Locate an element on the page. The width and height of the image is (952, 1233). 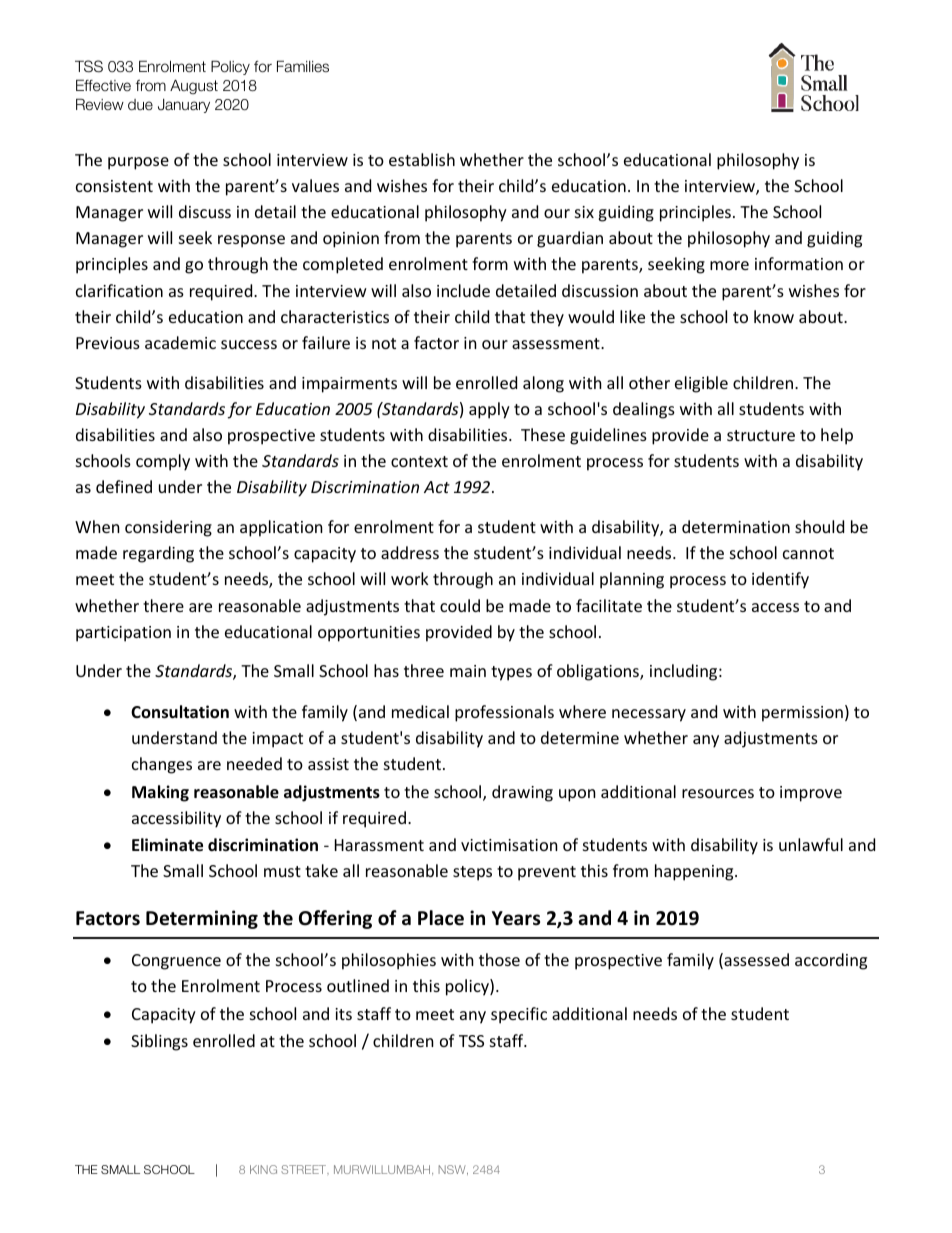
STREET is located at coordinates (305, 1169).
